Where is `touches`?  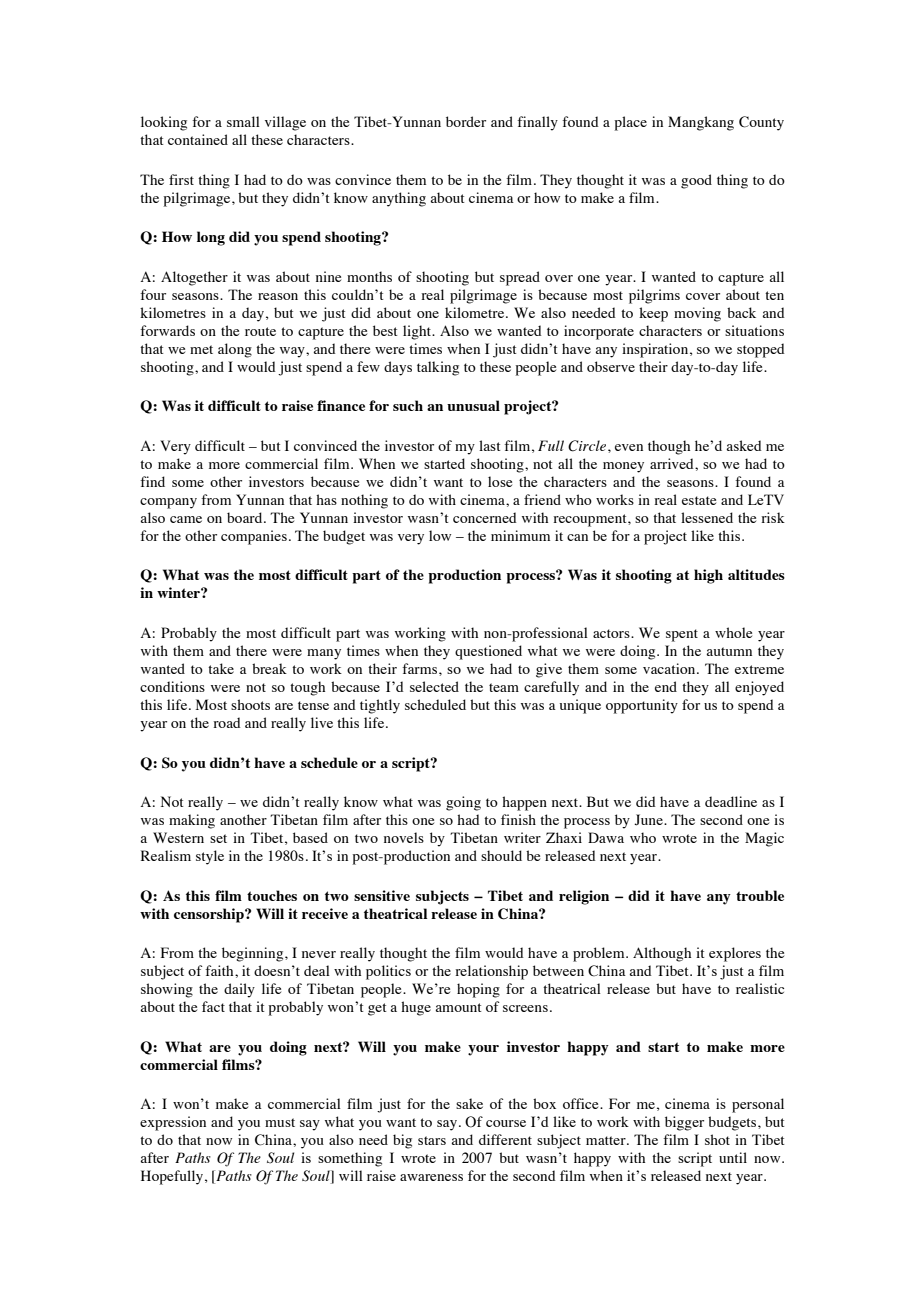 touches is located at coordinates (272, 895).
